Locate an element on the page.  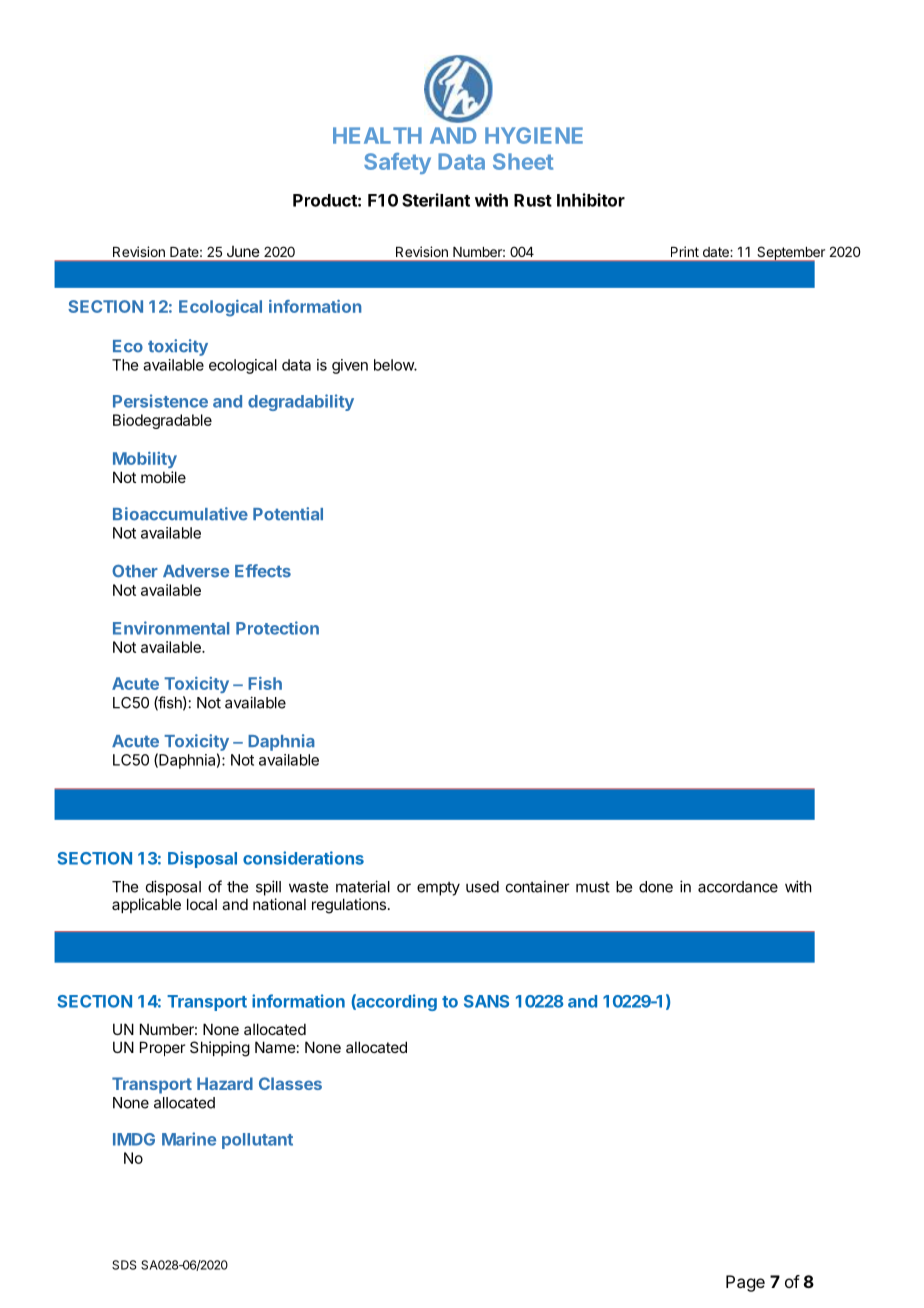
Safety is located at coordinates (397, 163).
